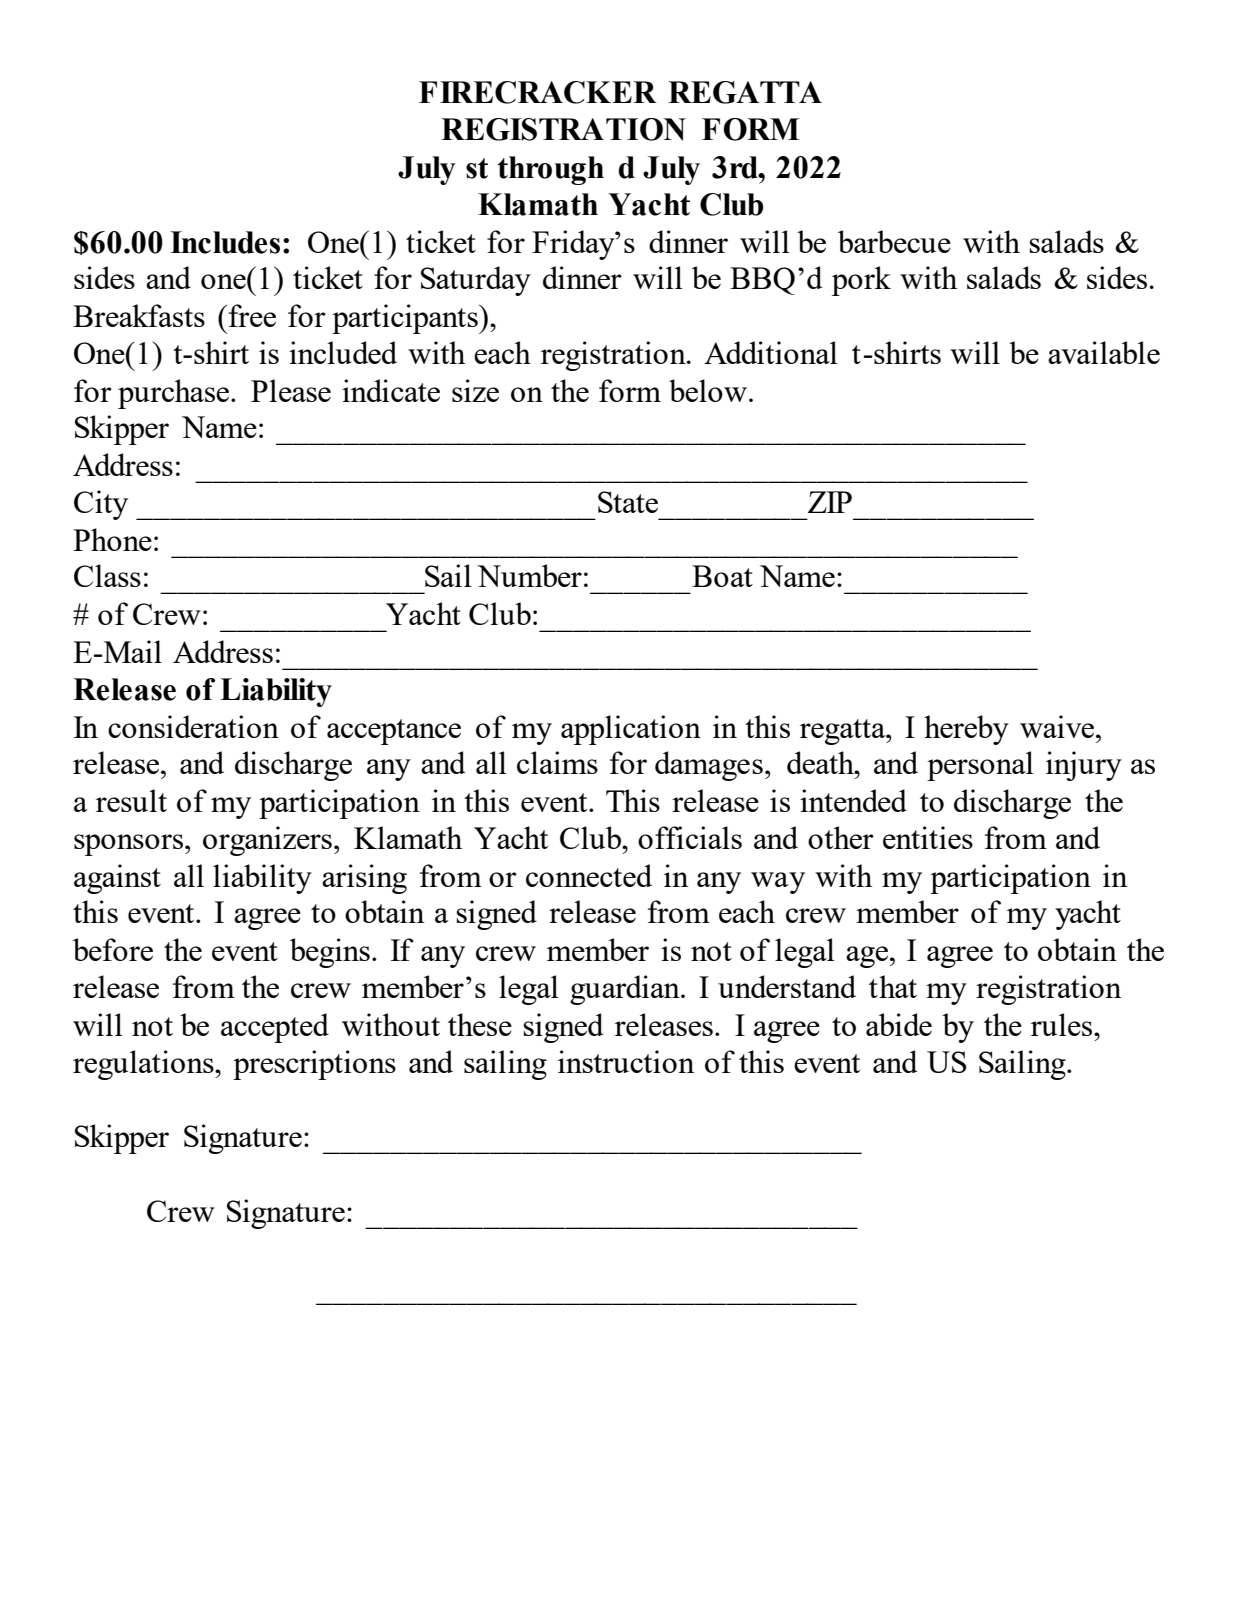  What do you see at coordinates (894, 241) in the screenshot?
I see `barbecue` at bounding box center [894, 241].
